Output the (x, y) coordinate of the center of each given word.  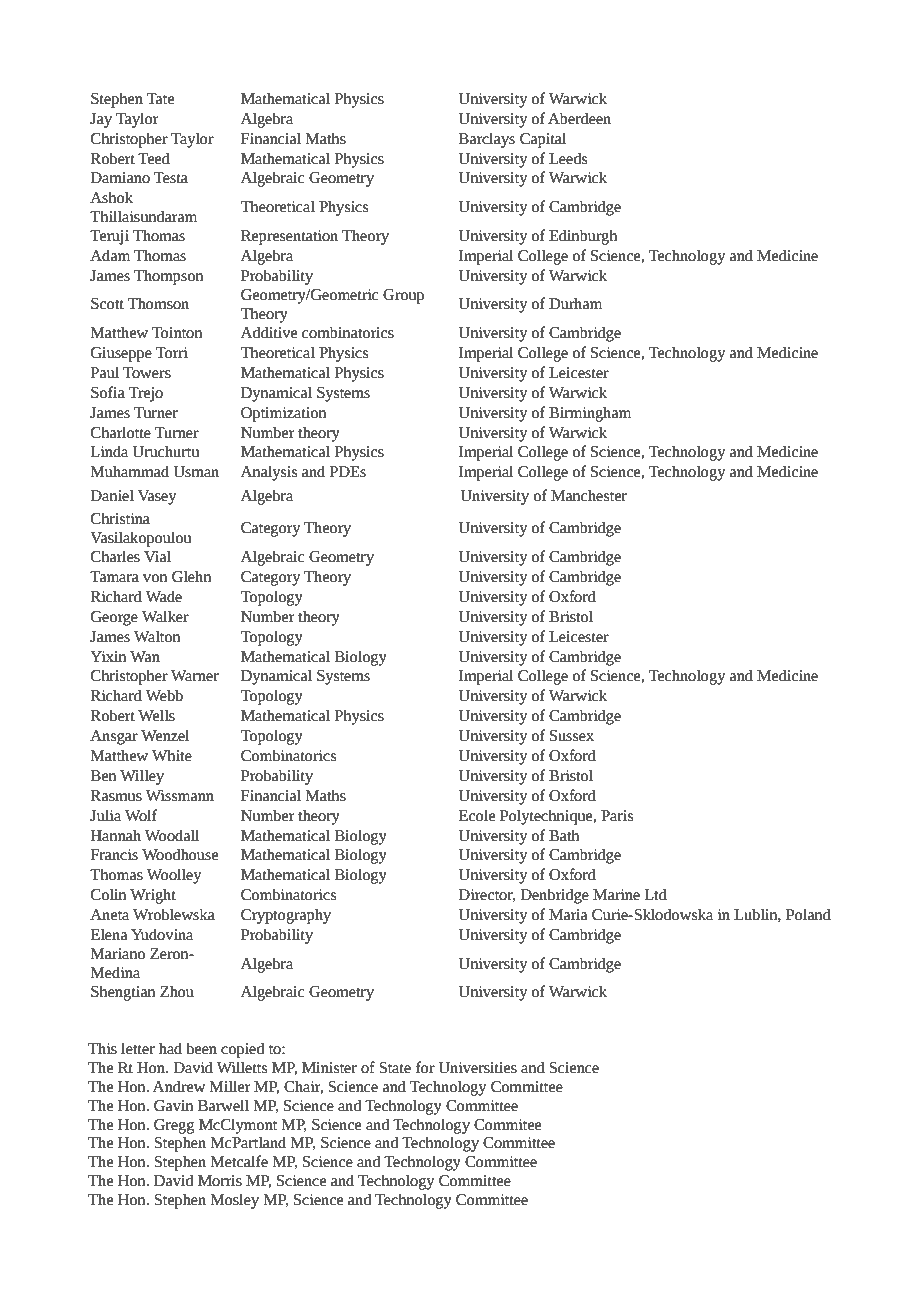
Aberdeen (579, 118)
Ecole (477, 815)
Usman (196, 472)
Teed (154, 158)
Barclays (487, 140)
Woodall (171, 835)
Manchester (589, 495)
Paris (617, 816)
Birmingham (590, 414)
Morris (220, 1181)
